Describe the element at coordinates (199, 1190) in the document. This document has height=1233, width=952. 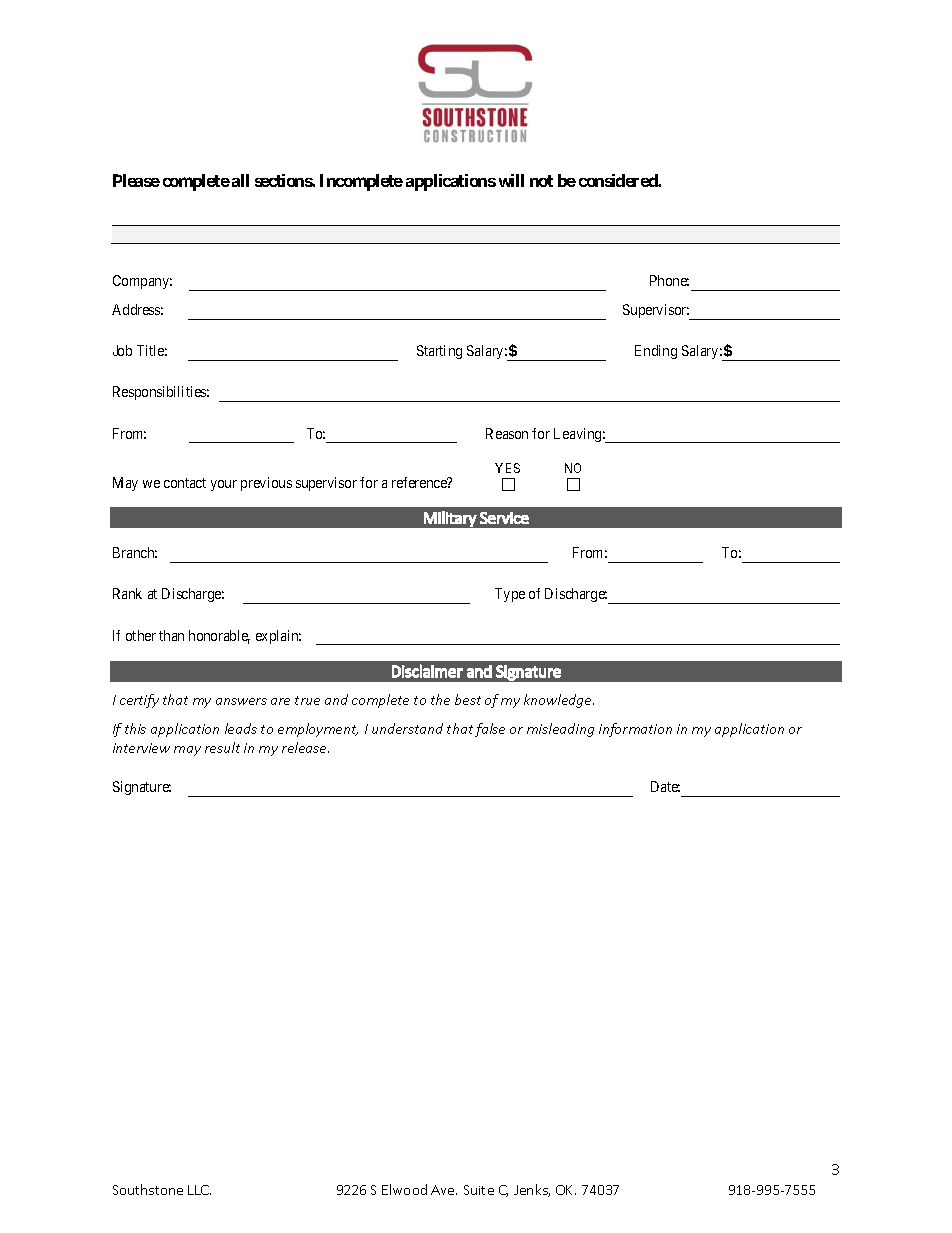
I see `LLC` at that location.
